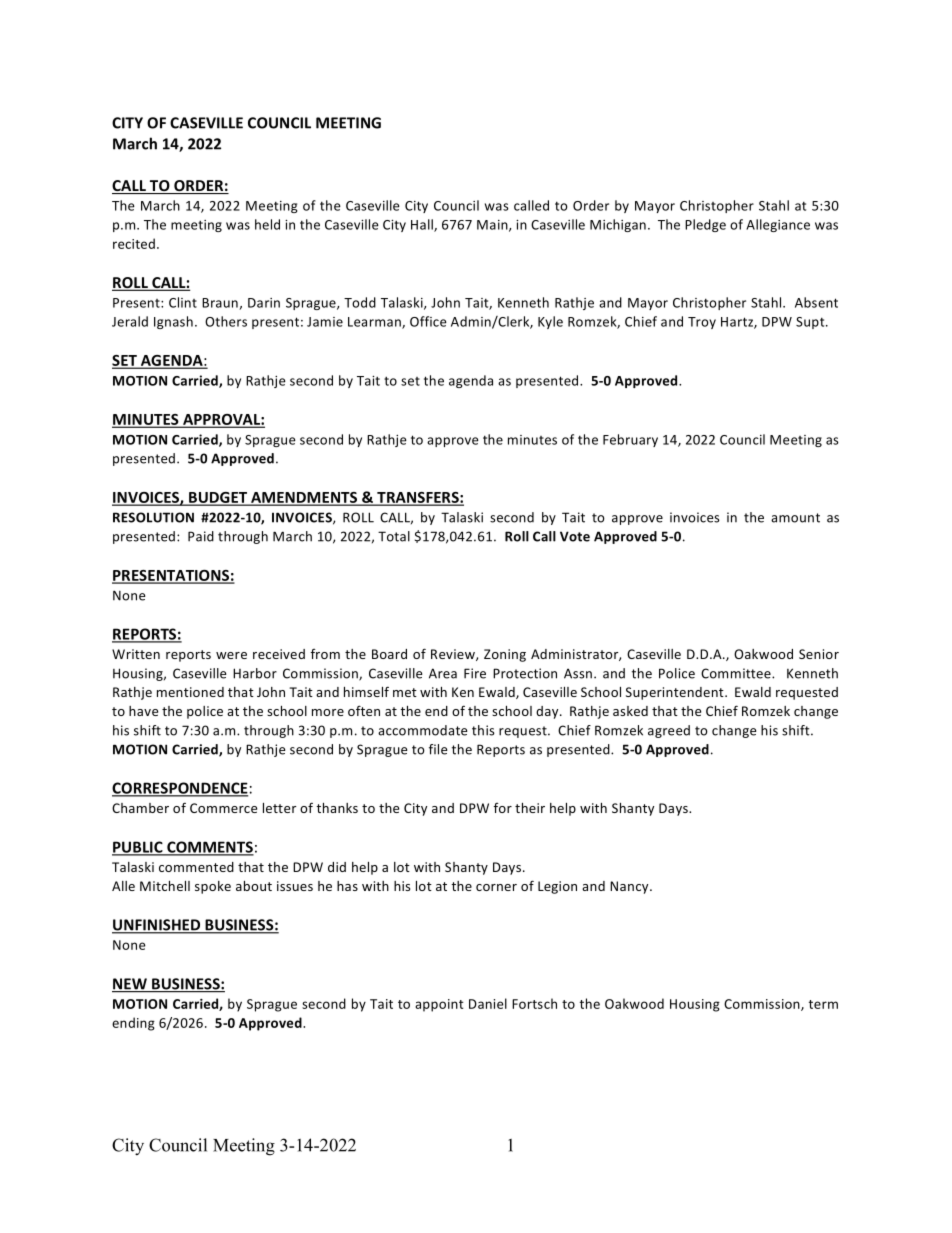 This image has width=952, height=1233. I want to click on Hall, so click(423, 225).
